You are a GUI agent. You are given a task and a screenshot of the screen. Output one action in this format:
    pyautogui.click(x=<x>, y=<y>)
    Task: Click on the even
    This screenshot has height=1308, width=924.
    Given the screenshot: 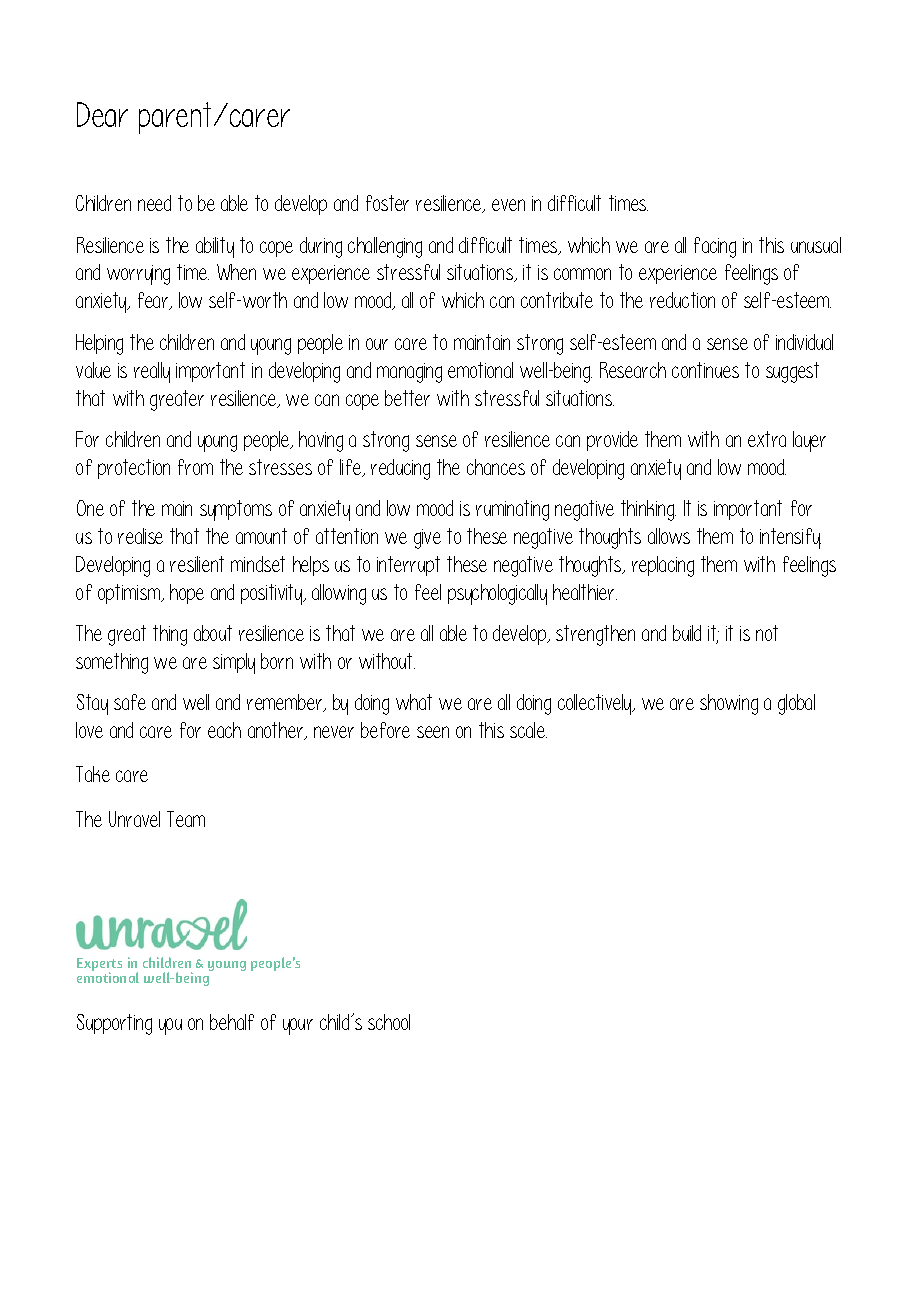 What is the action you would take?
    pyautogui.click(x=508, y=205)
